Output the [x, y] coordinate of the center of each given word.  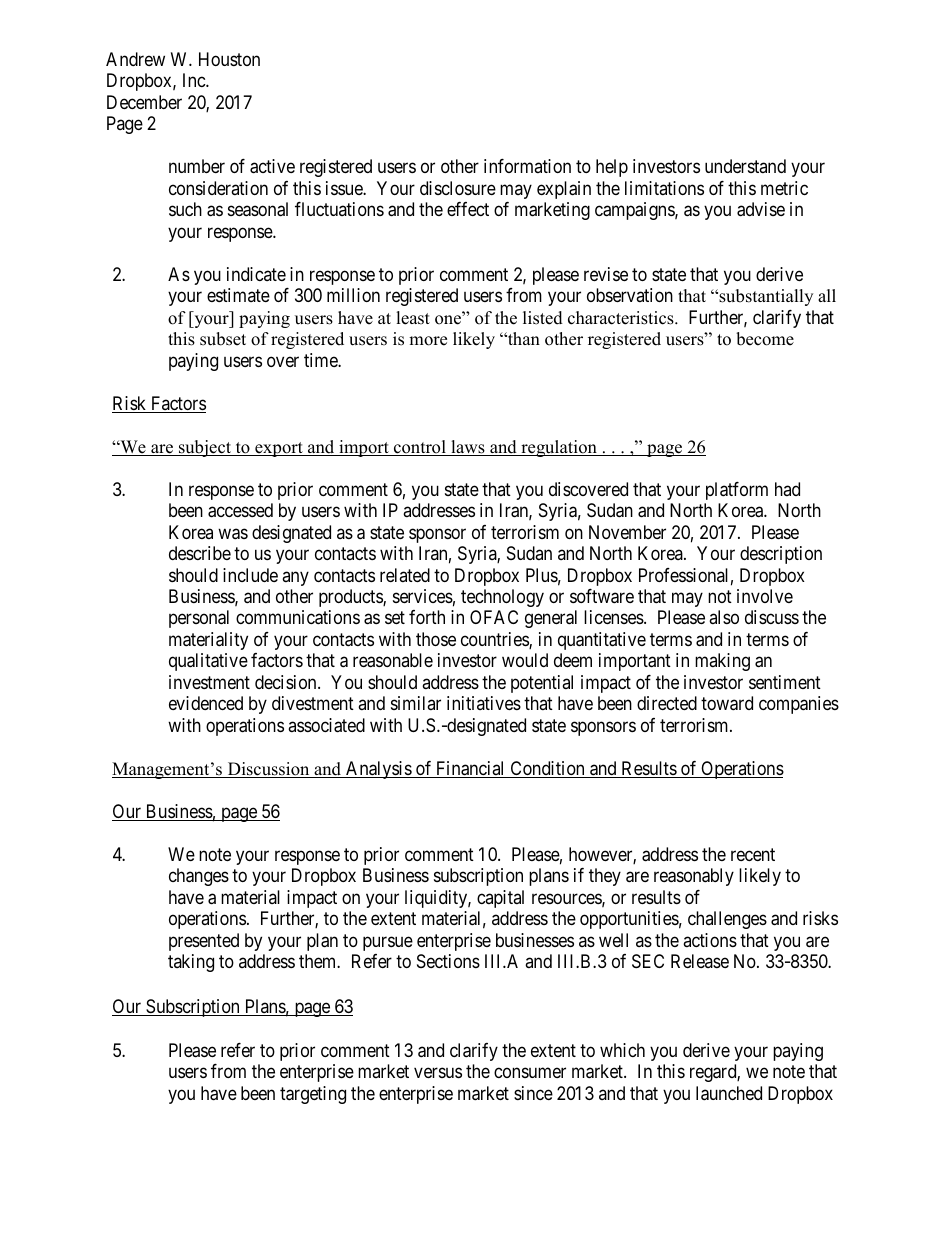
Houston [229, 59]
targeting [313, 1095]
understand [745, 166]
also [724, 617]
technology [502, 598]
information [527, 166]
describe [200, 553]
